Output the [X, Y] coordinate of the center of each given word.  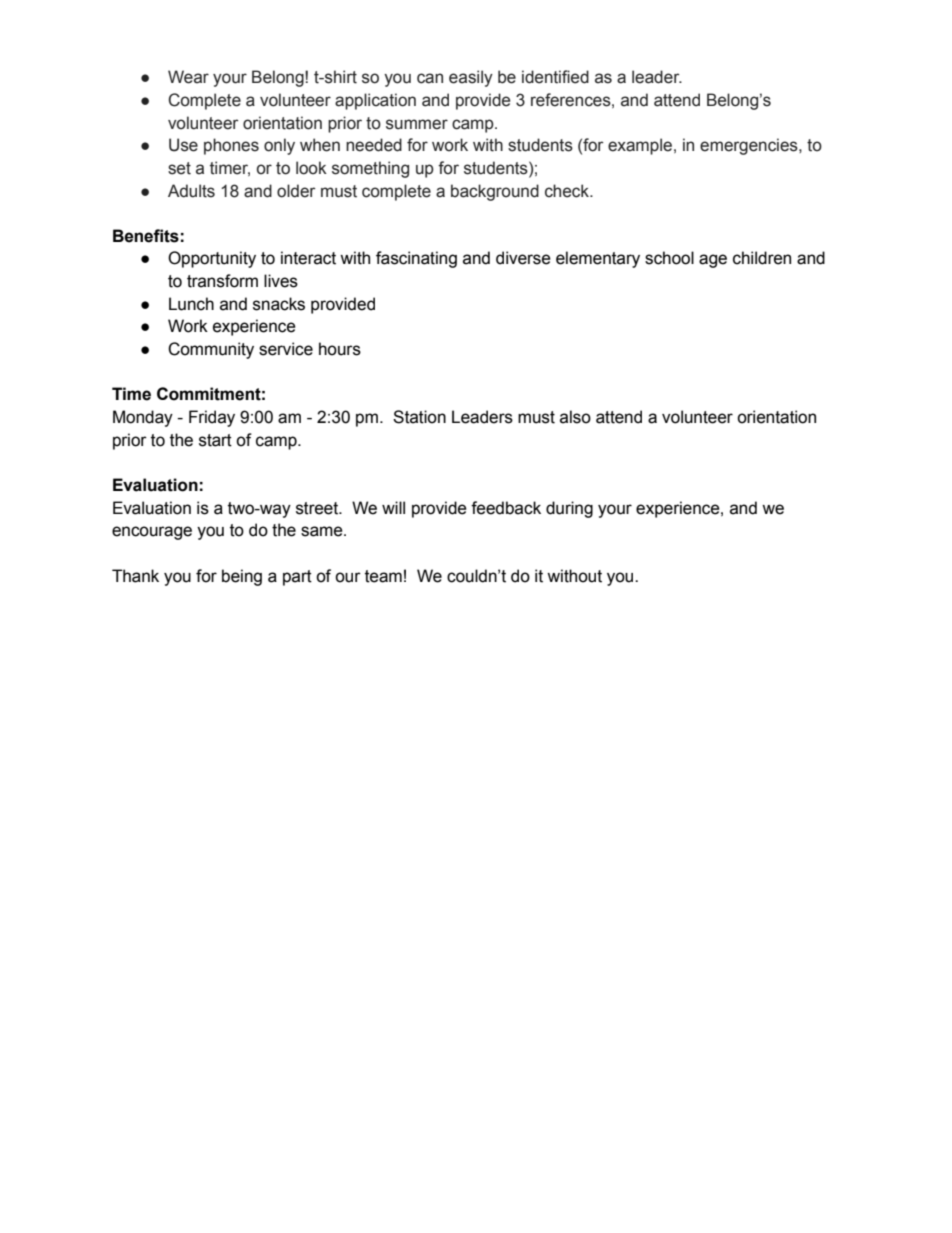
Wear [188, 77]
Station [419, 417]
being [242, 577]
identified [555, 77]
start [215, 440]
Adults [191, 191]
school [669, 258]
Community [211, 350]
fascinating [416, 259]
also [575, 417]
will [393, 507]
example [640, 146]
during [569, 509]
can [430, 78]
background [495, 192]
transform [222, 281]
